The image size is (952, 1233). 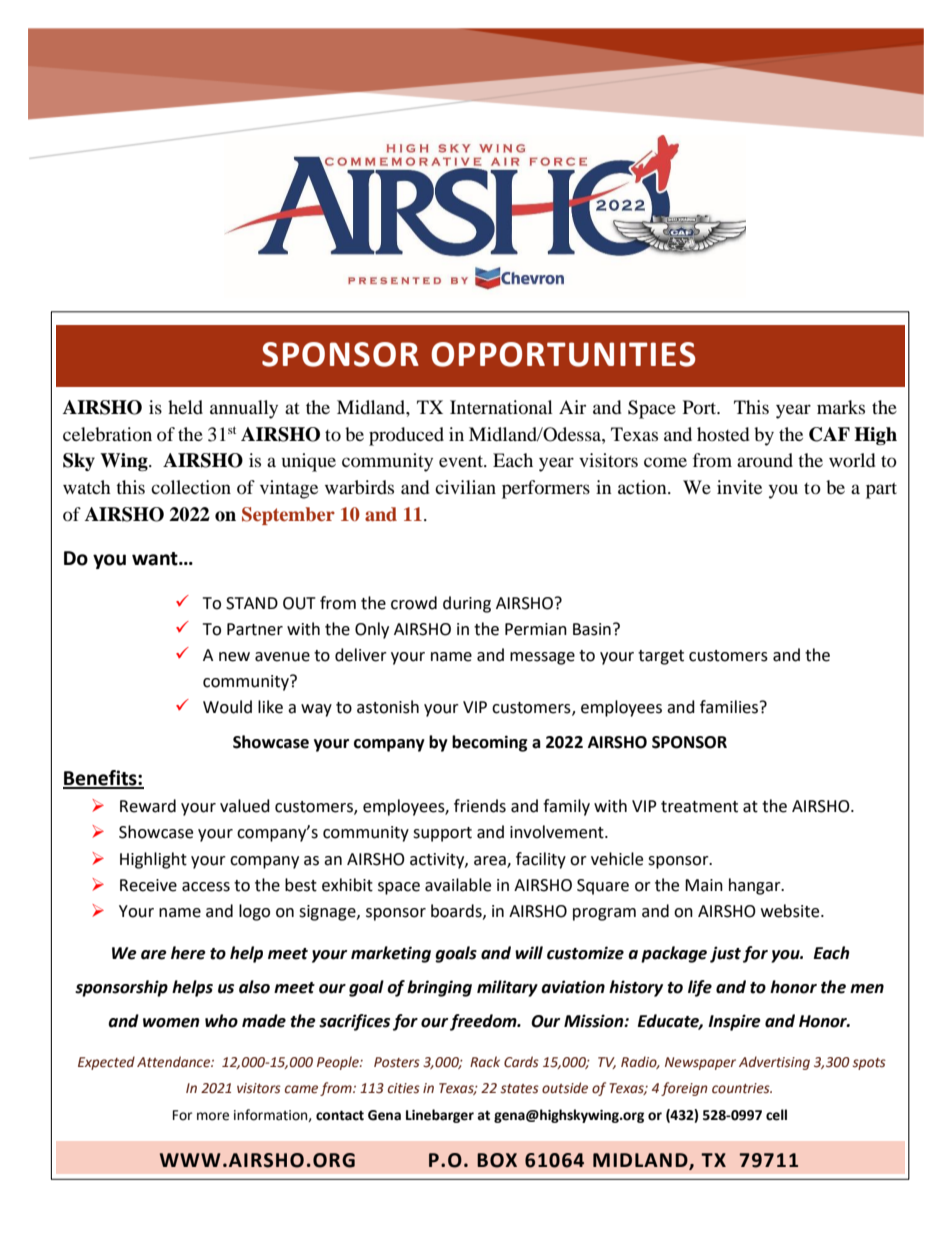 What do you see at coordinates (467, 604) in the page?
I see `during` at bounding box center [467, 604].
